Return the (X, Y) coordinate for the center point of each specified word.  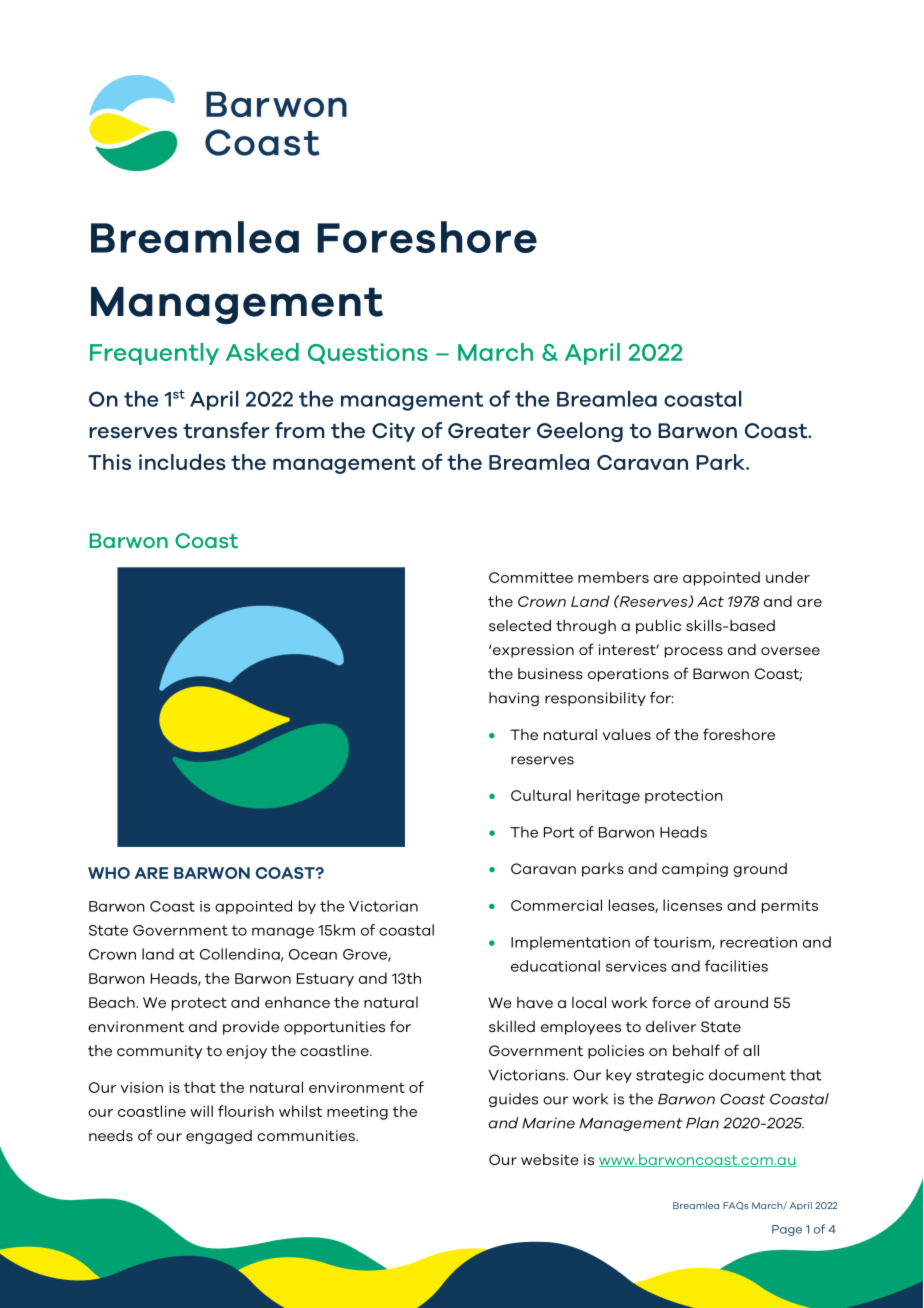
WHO (109, 873)
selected (520, 625)
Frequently (154, 354)
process (694, 652)
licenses (692, 905)
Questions (368, 354)
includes (182, 462)
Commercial (556, 905)
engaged (219, 1137)
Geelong (580, 432)
